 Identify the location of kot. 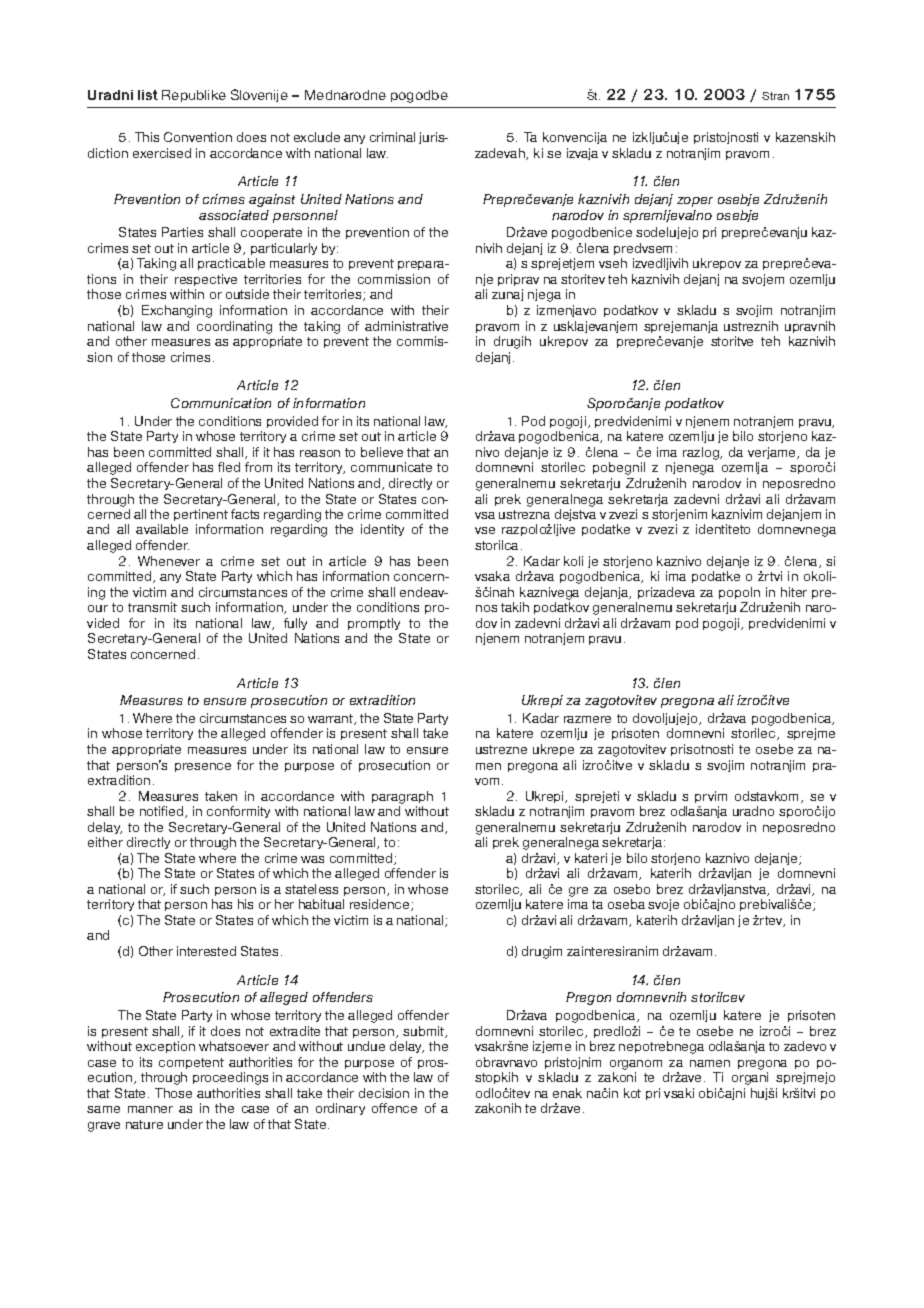
(632, 1093).
